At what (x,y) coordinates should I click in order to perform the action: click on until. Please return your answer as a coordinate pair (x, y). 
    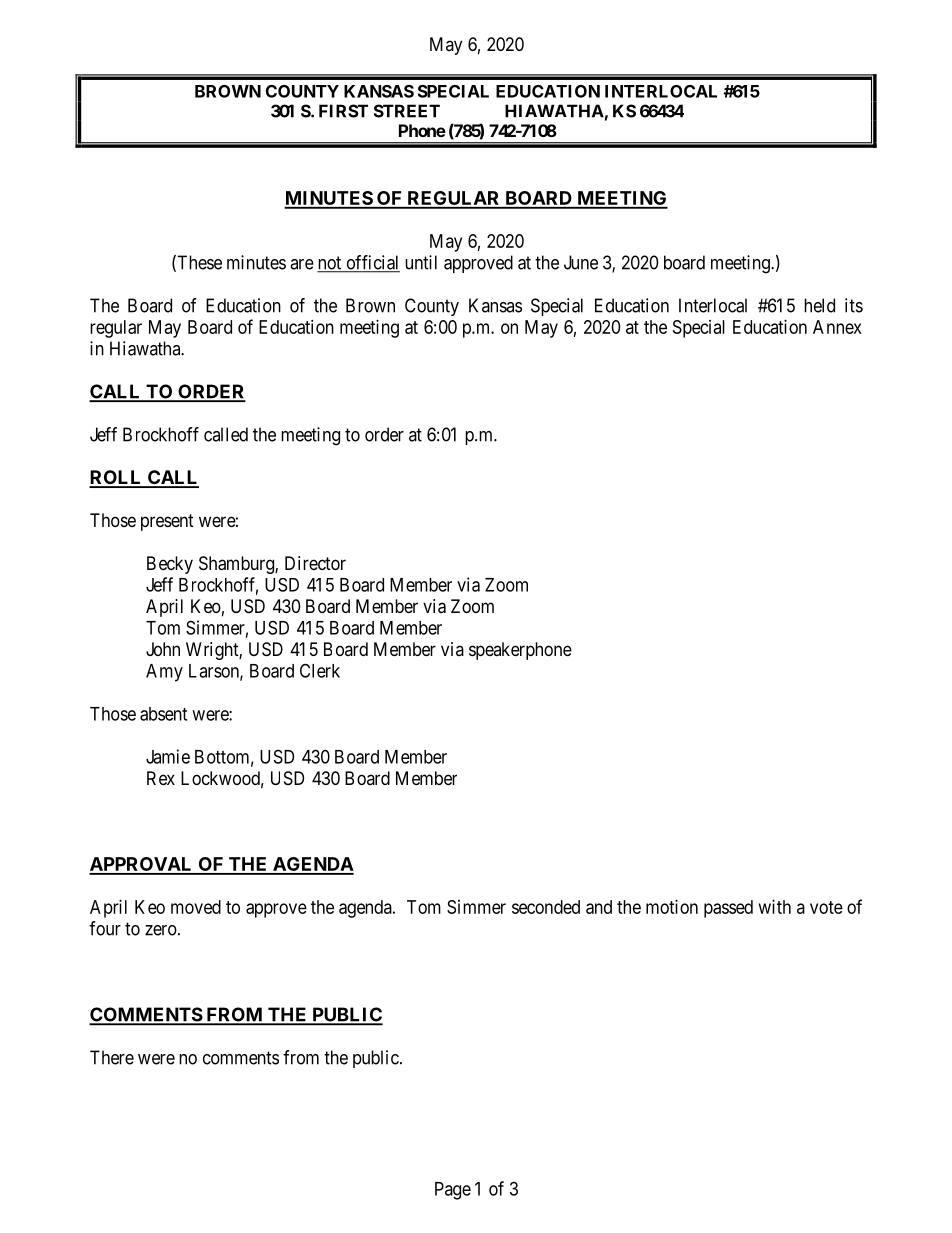
    Looking at the image, I should click on (421, 262).
